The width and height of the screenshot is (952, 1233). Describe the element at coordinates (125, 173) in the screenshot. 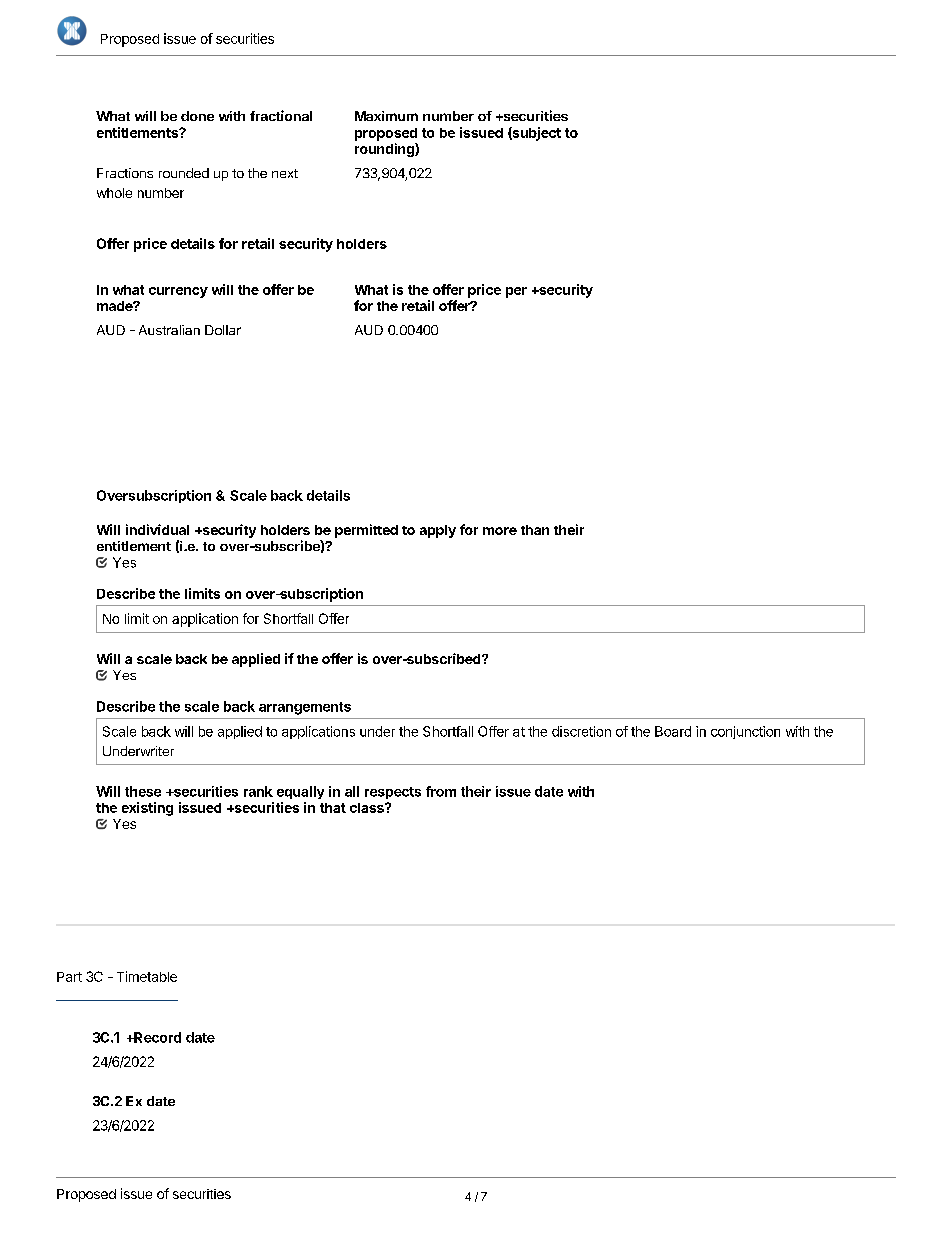

I see `Fractions` at that location.
